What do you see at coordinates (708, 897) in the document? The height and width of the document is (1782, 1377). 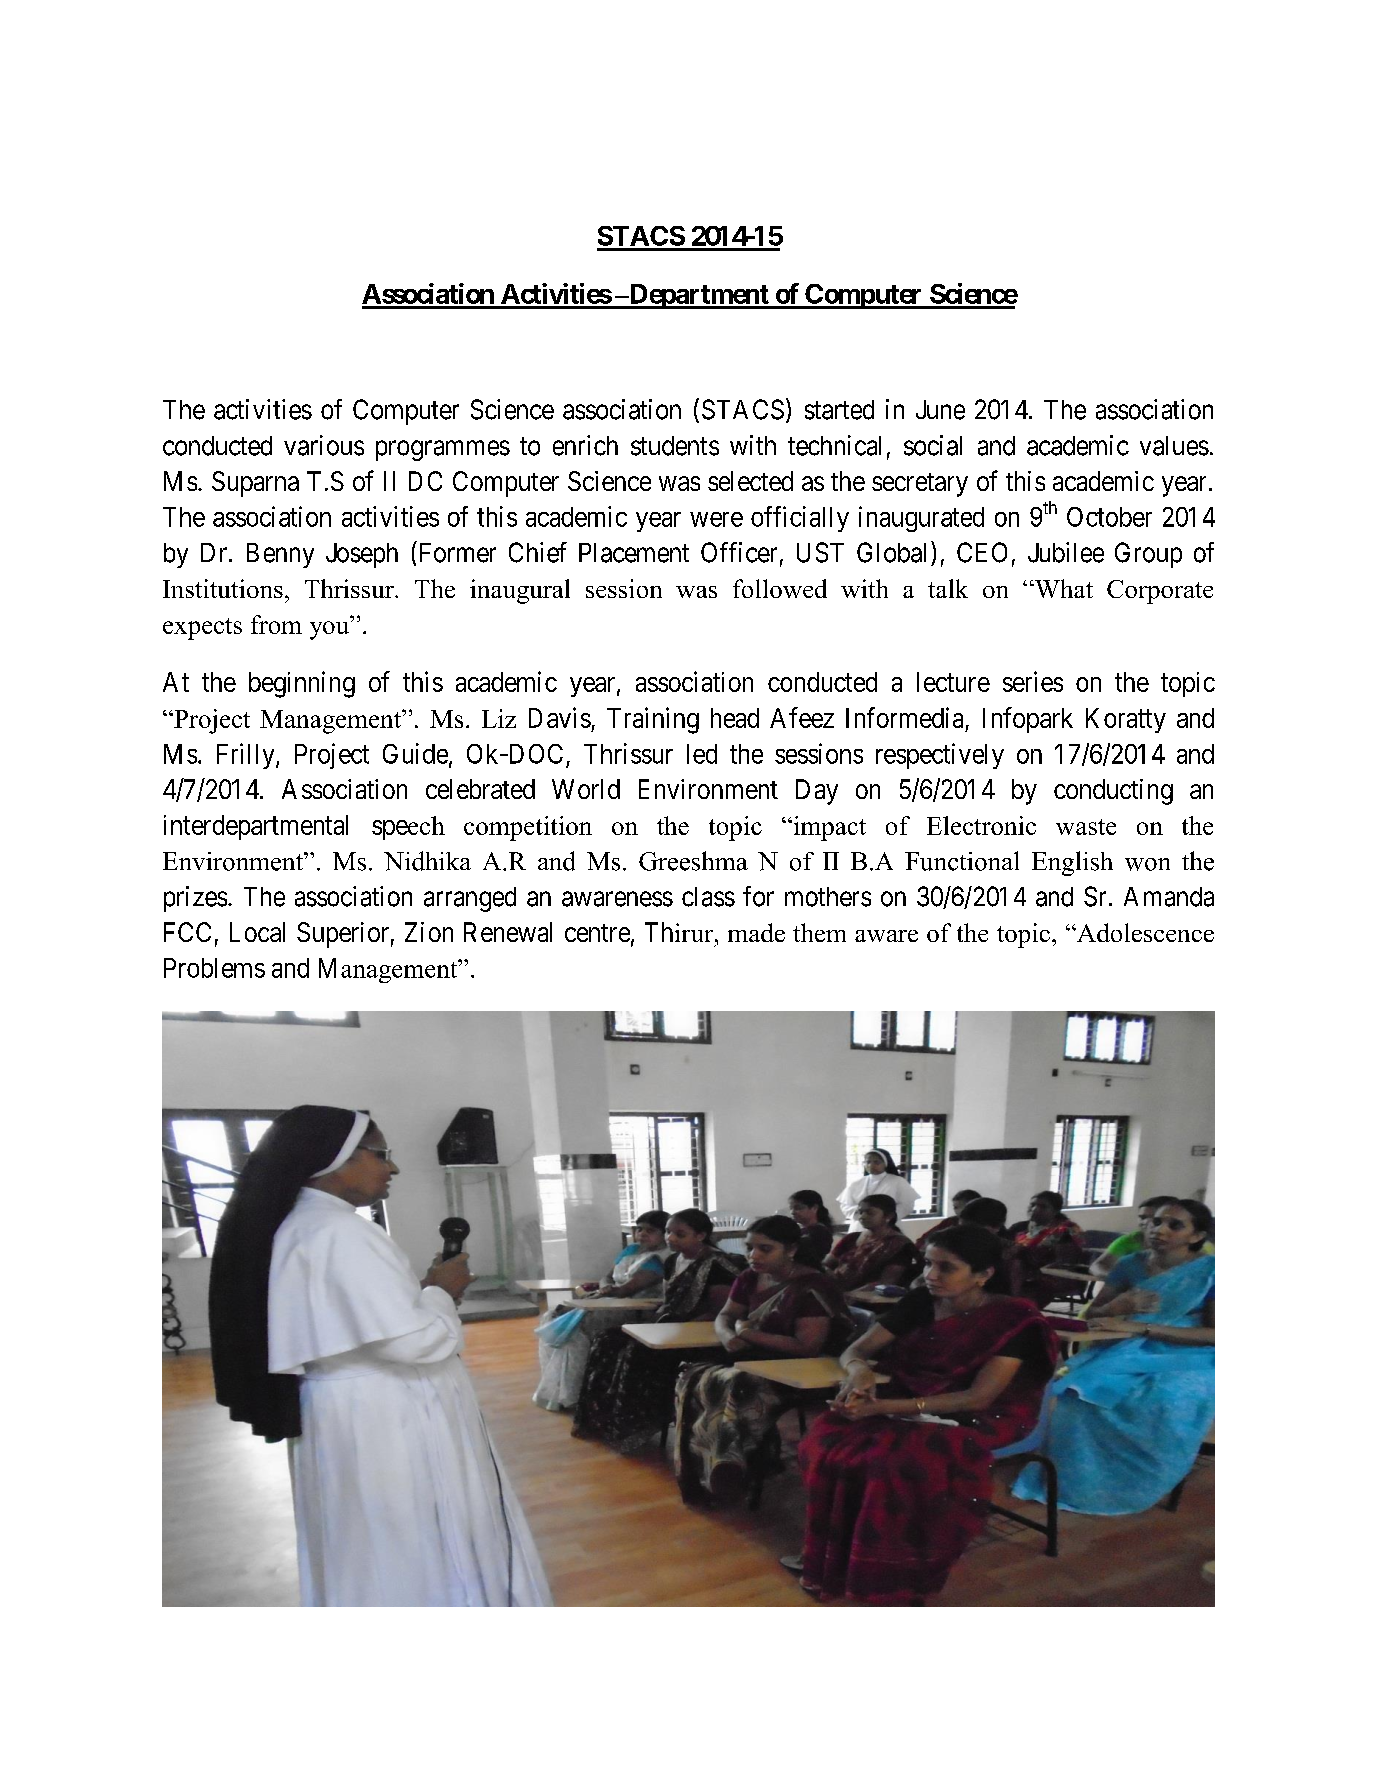 I see `class` at bounding box center [708, 897].
